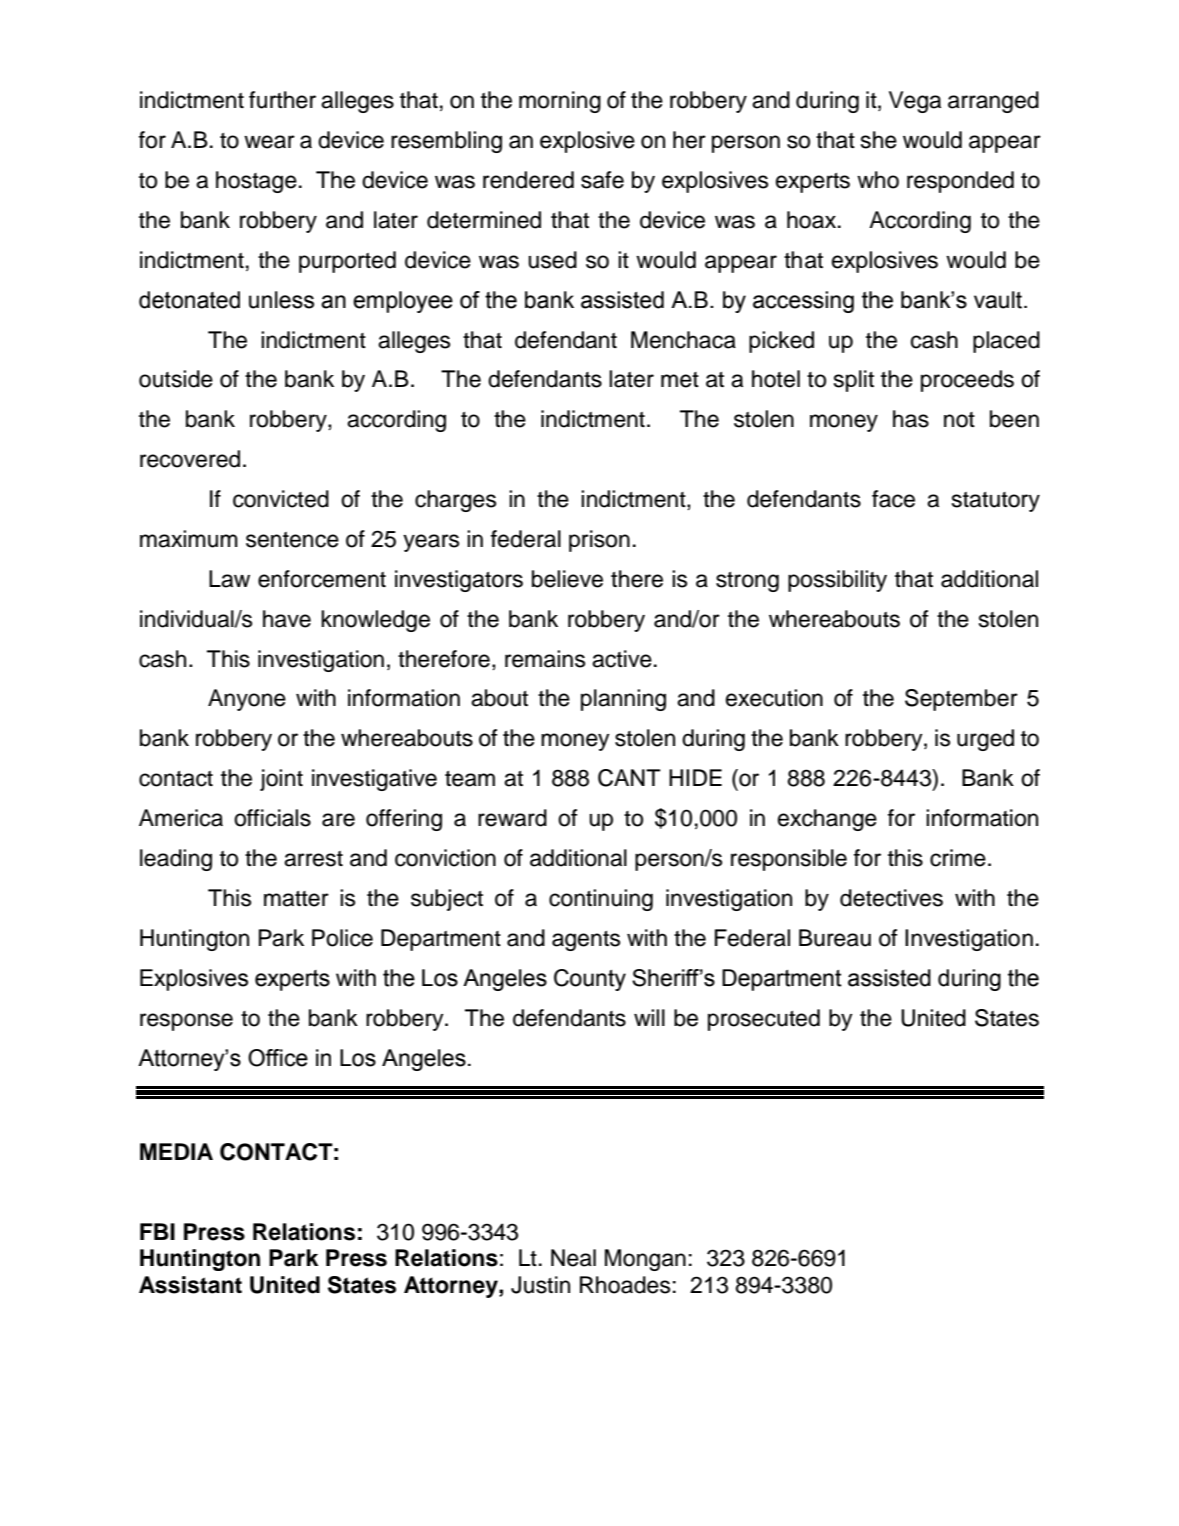 Image resolution: width=1179 pixels, height=1526 pixels. I want to click on wear, so click(269, 142).
